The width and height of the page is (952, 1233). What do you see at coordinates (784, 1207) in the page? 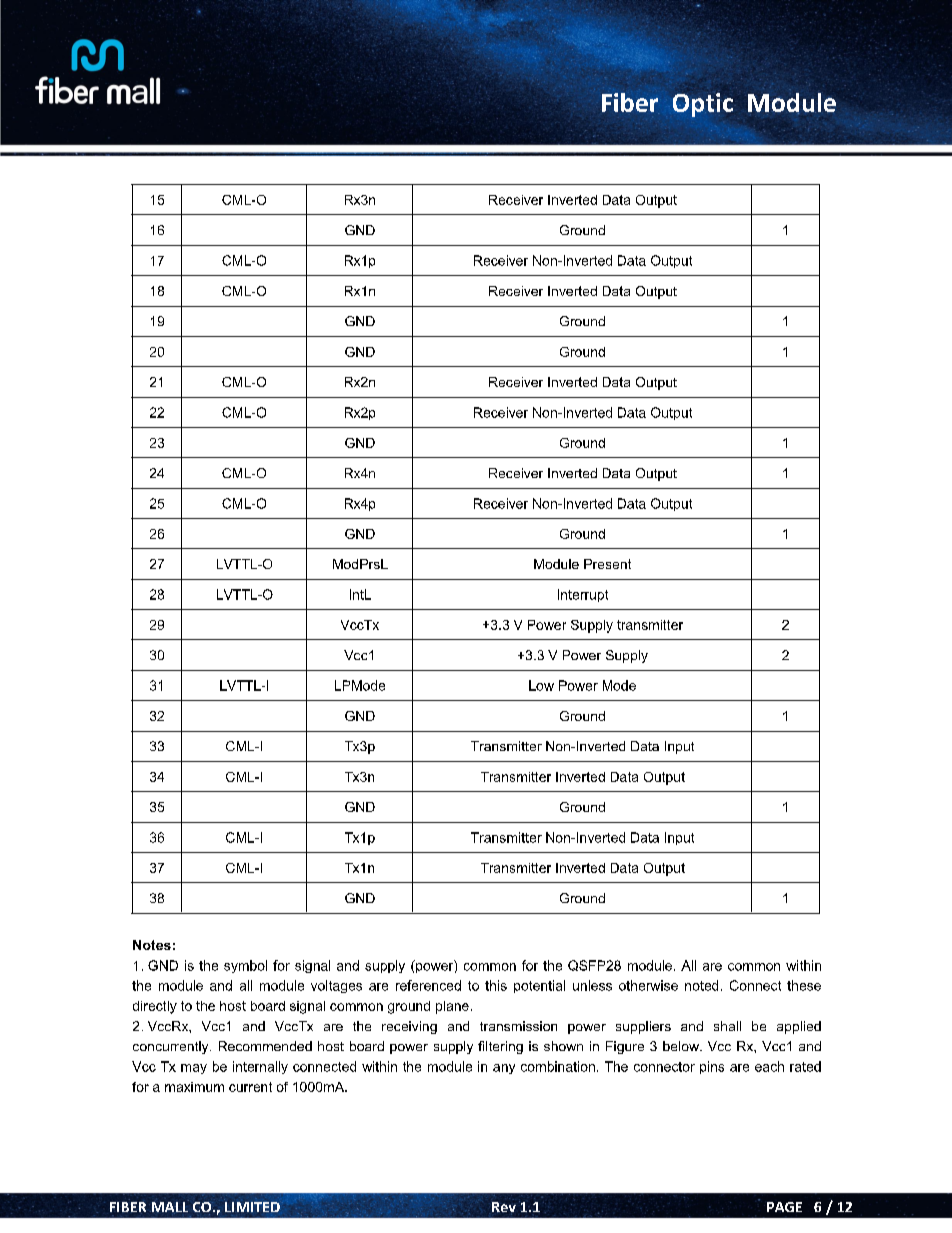
I see `PAGE` at bounding box center [784, 1207].
